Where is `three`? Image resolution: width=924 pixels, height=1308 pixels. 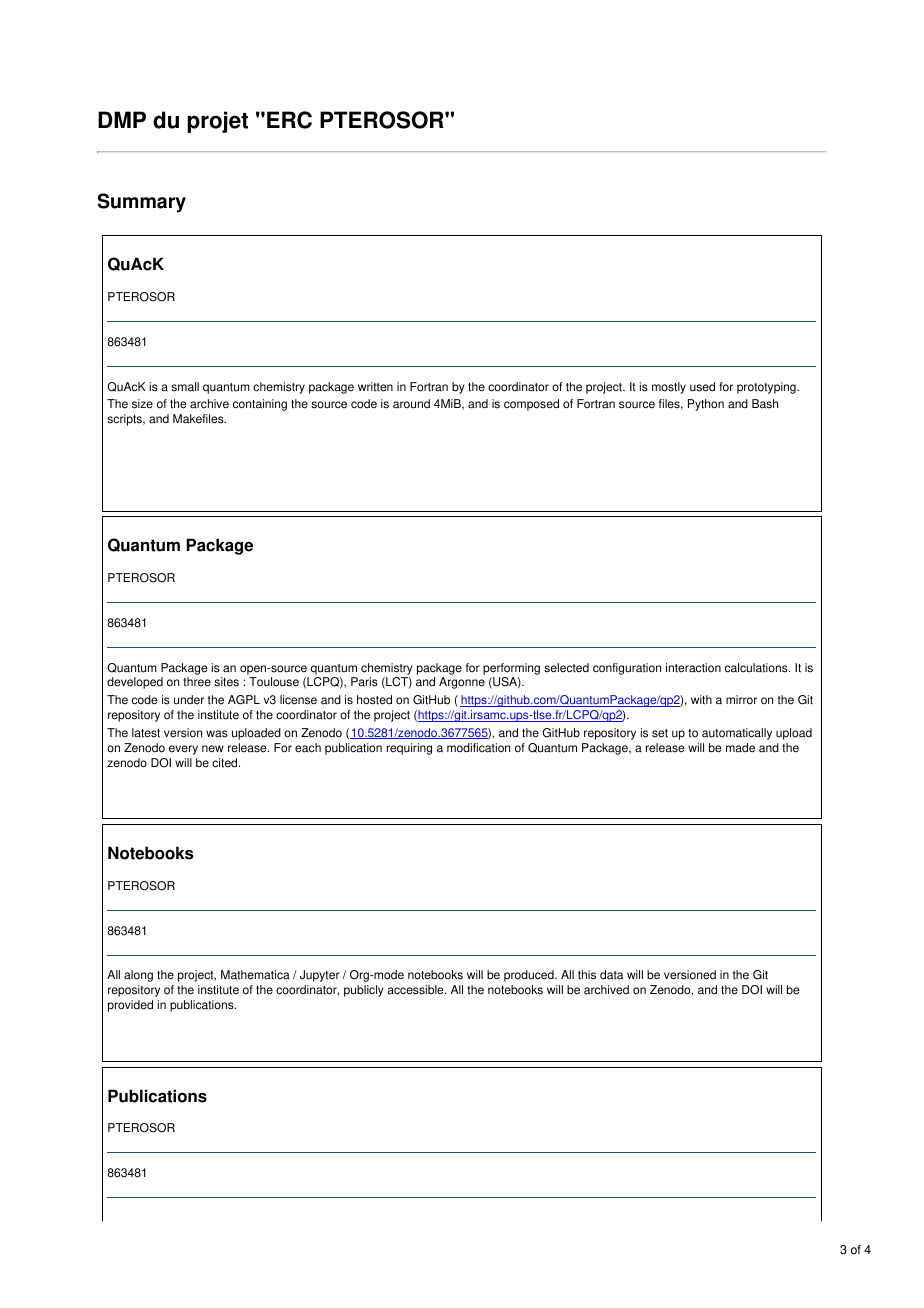
three is located at coordinates (197, 682).
